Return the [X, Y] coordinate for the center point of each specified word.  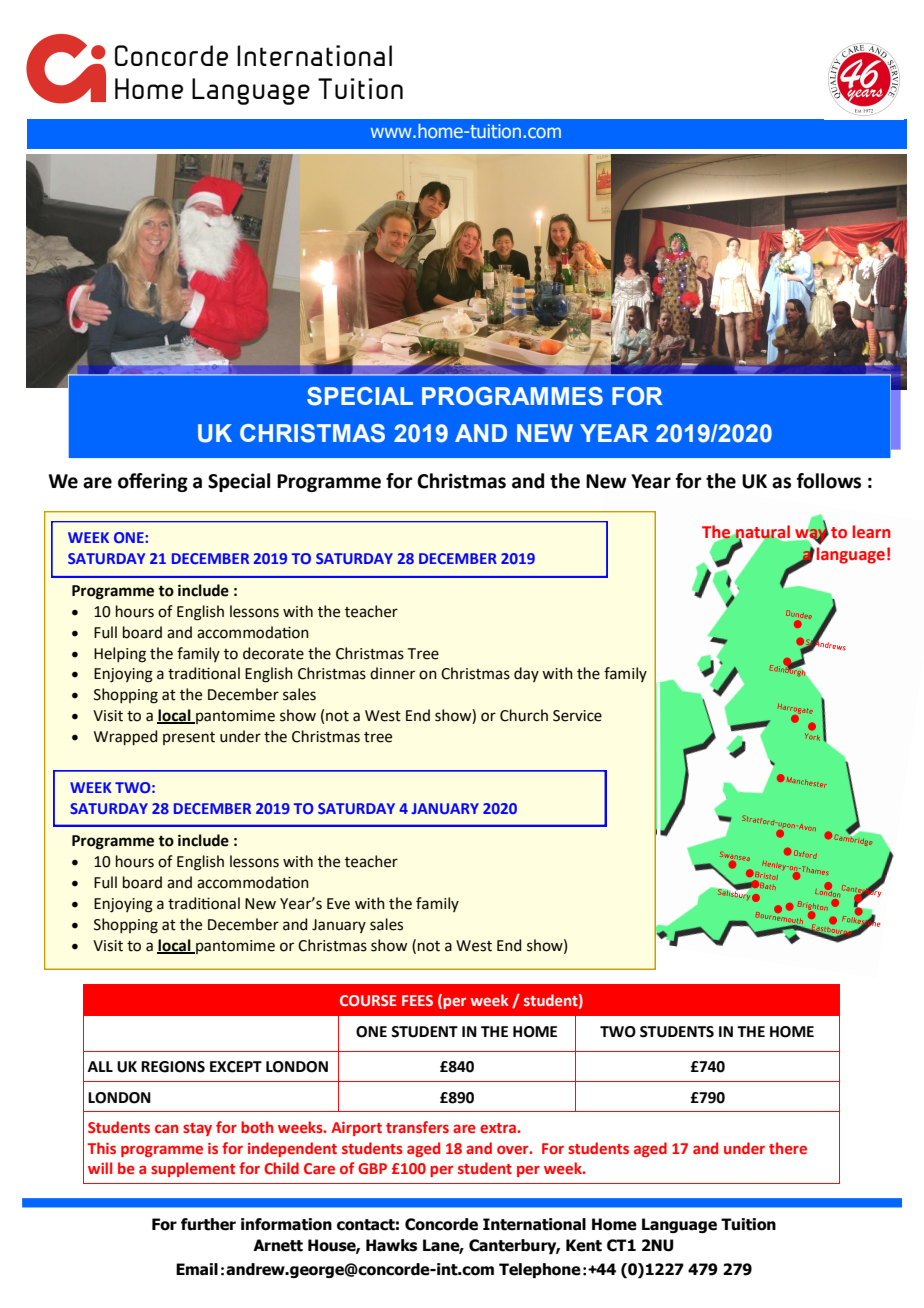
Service [577, 716]
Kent [584, 1245]
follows [829, 481]
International [534, 1224]
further [208, 1224]
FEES [417, 1000]
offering [153, 482]
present [189, 738]
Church [524, 715]
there [788, 1148]
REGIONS [173, 1067]
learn [872, 532]
